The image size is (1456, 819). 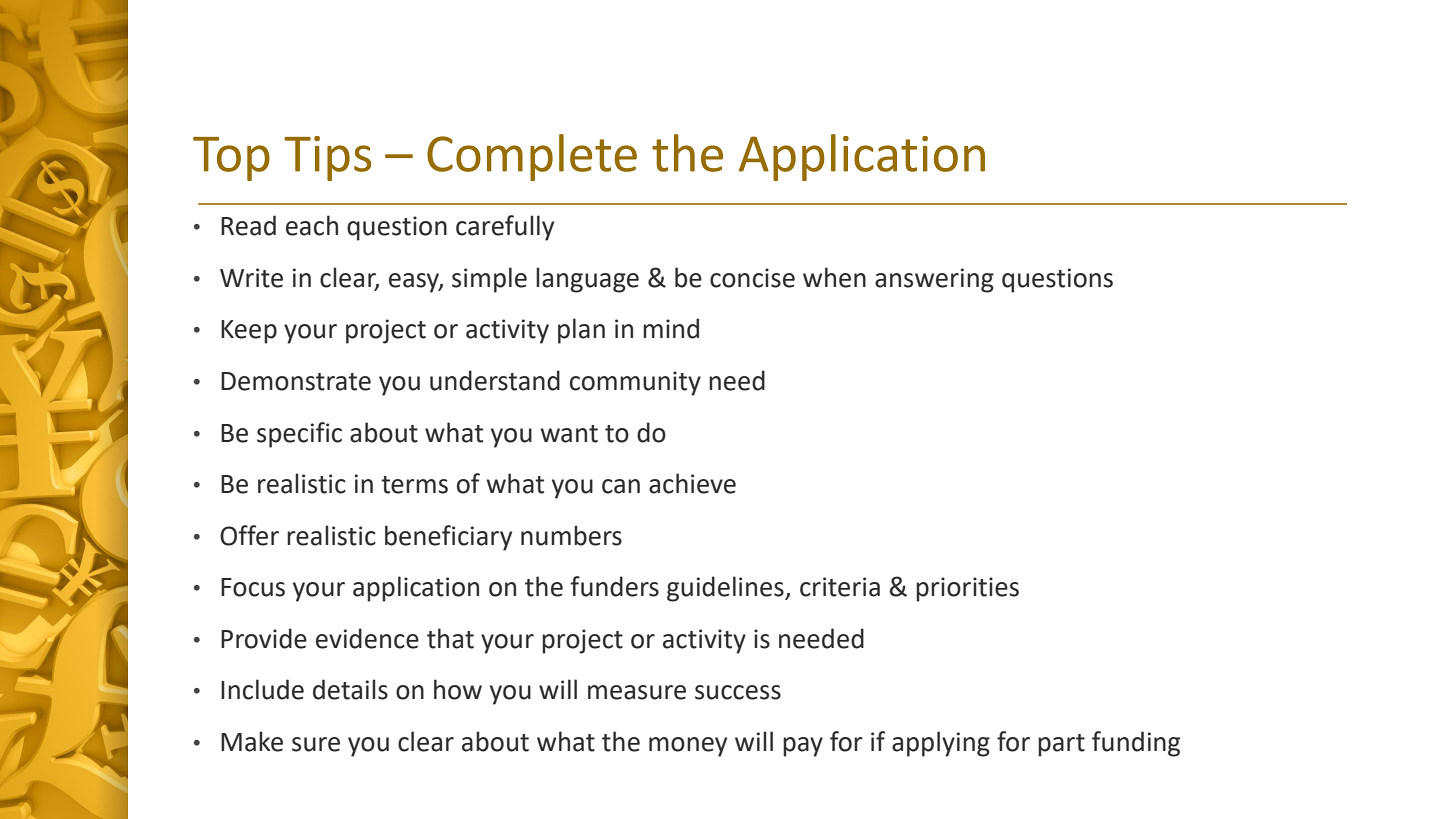 I want to click on can, so click(x=621, y=486).
